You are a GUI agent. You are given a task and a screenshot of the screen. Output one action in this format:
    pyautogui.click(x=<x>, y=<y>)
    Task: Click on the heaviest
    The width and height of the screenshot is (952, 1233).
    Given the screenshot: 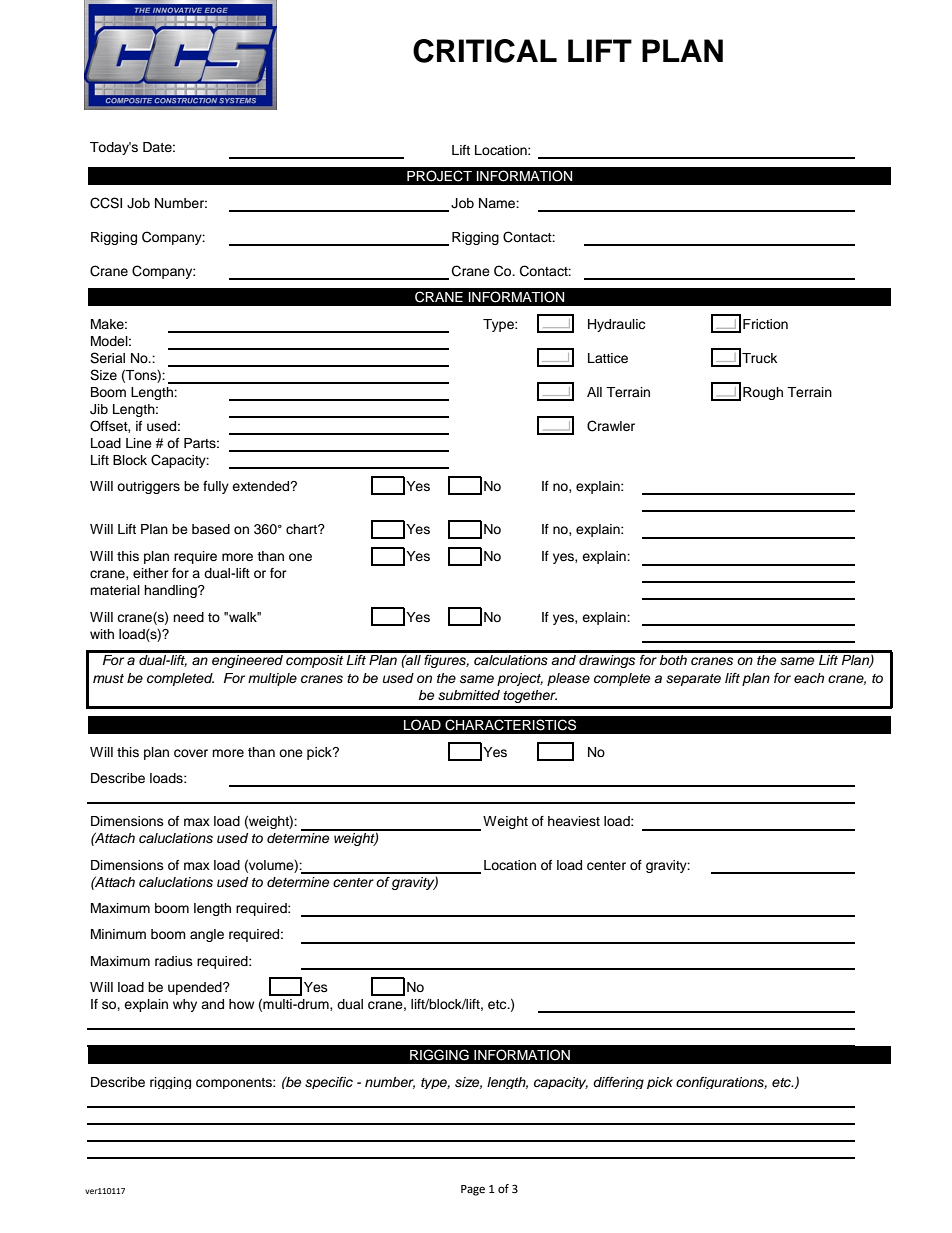 What is the action you would take?
    pyautogui.click(x=574, y=821)
